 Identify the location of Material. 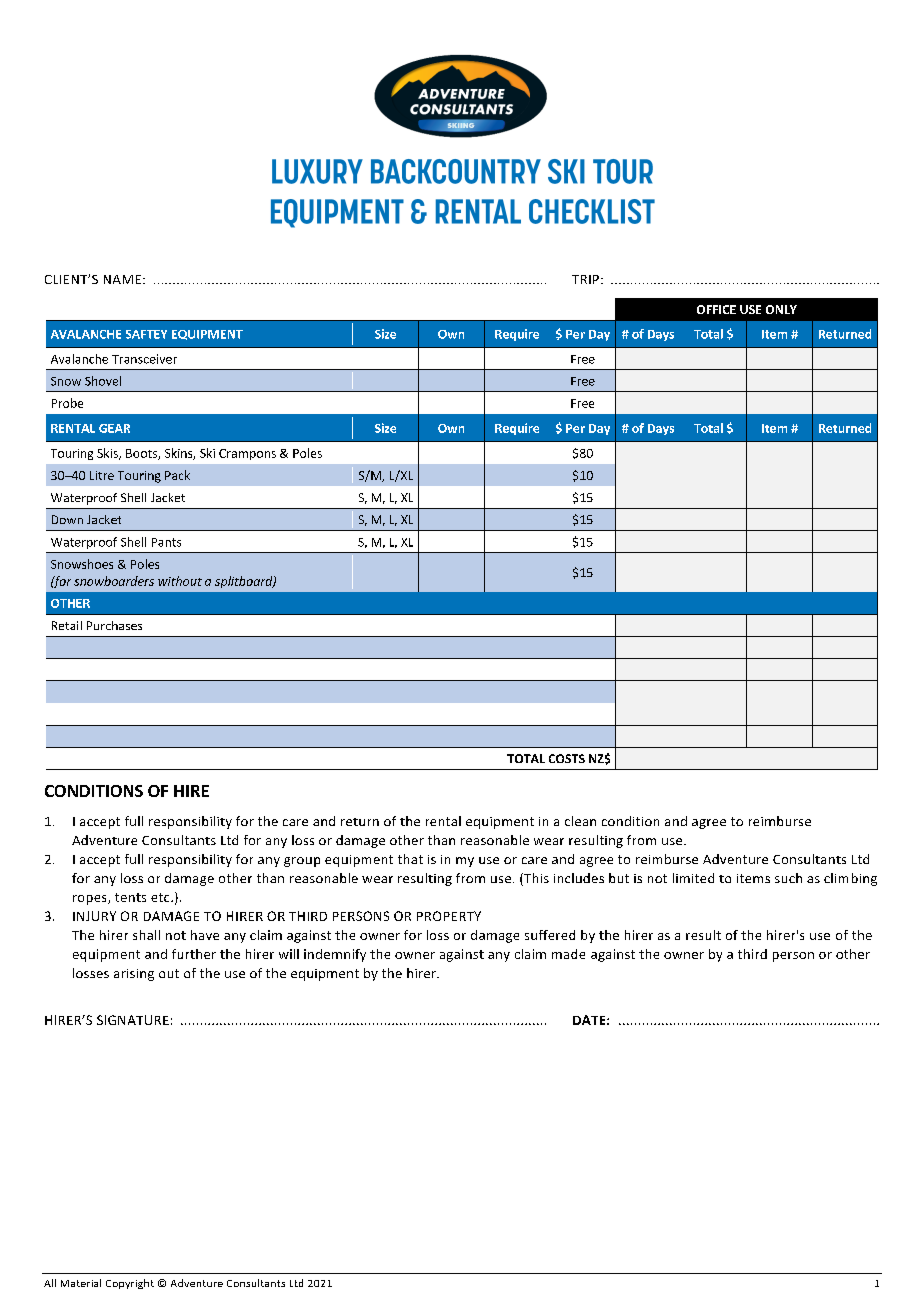
(81, 1283).
